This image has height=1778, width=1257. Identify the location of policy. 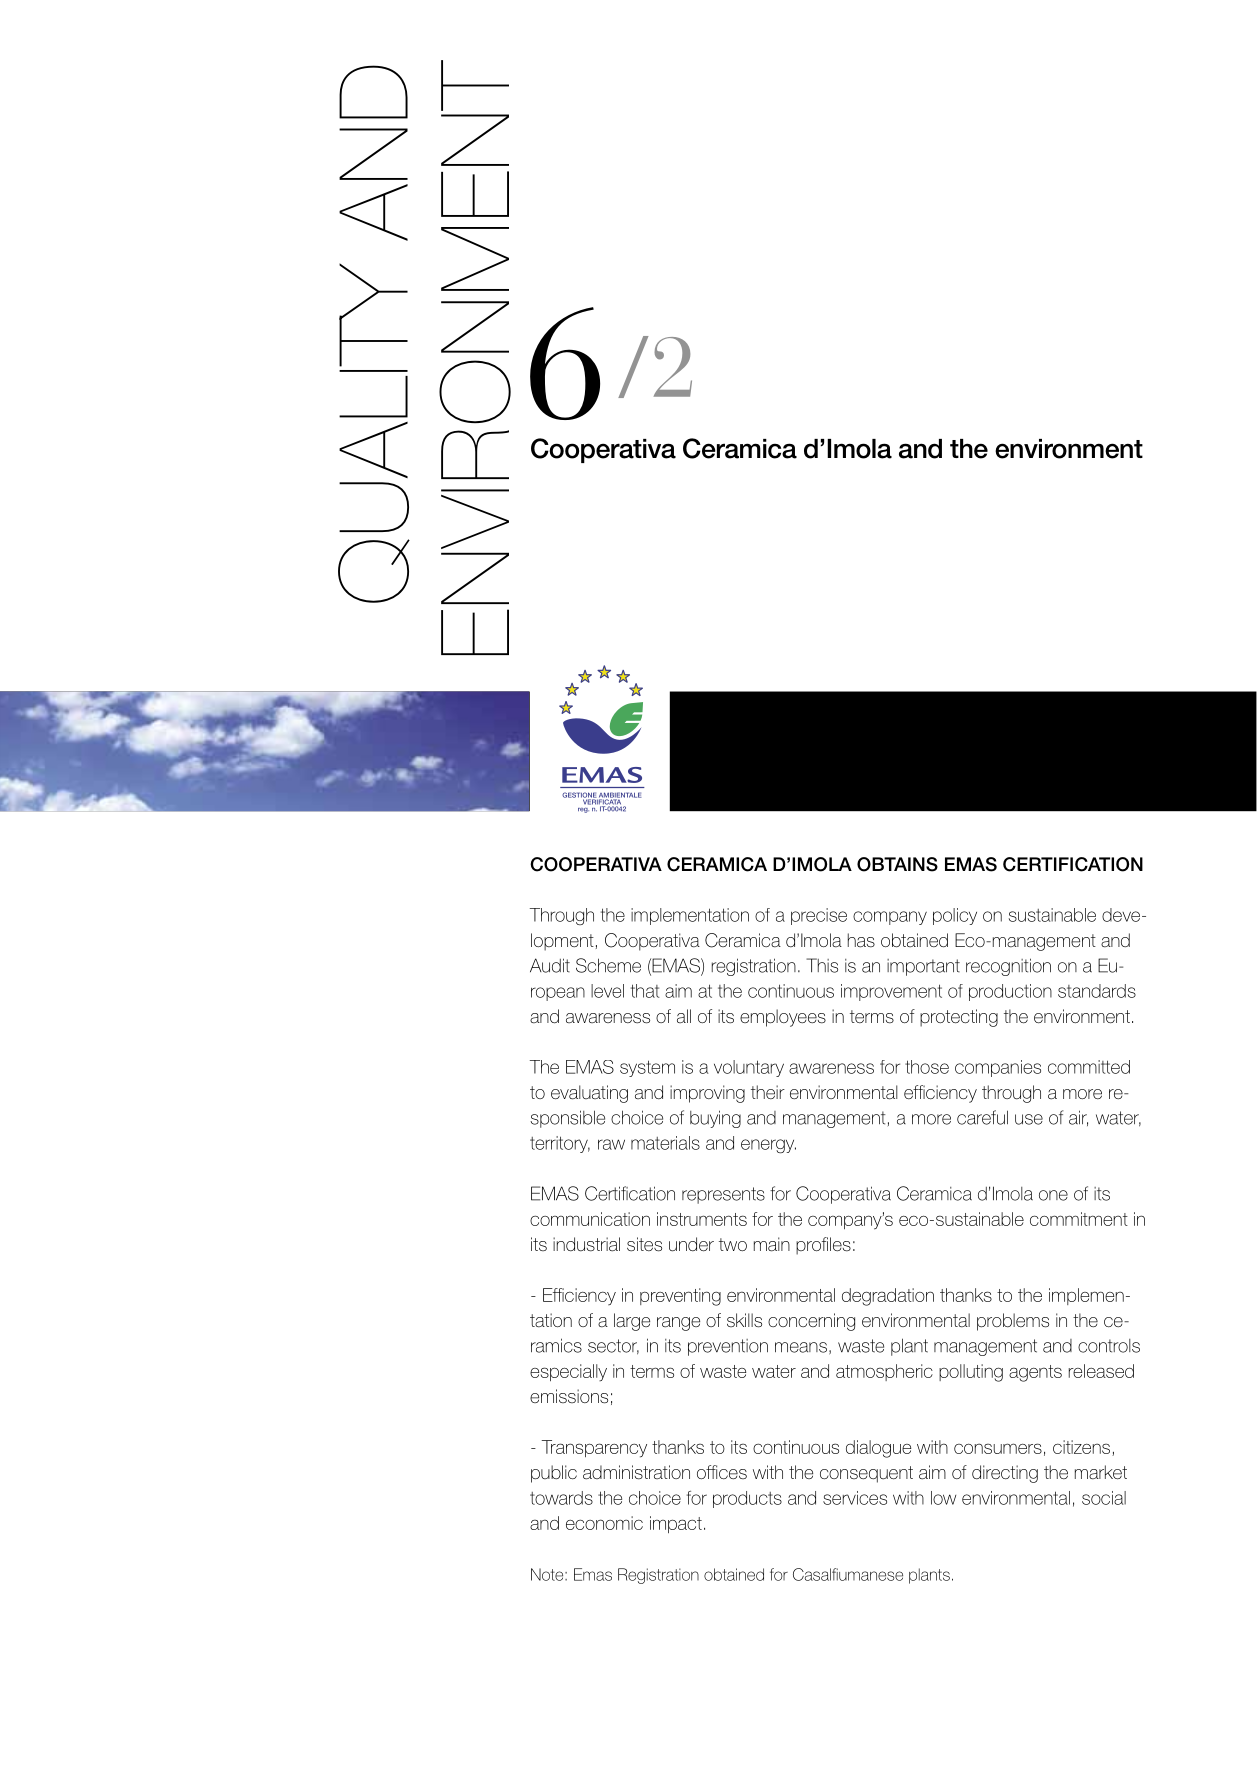
(955, 916).
